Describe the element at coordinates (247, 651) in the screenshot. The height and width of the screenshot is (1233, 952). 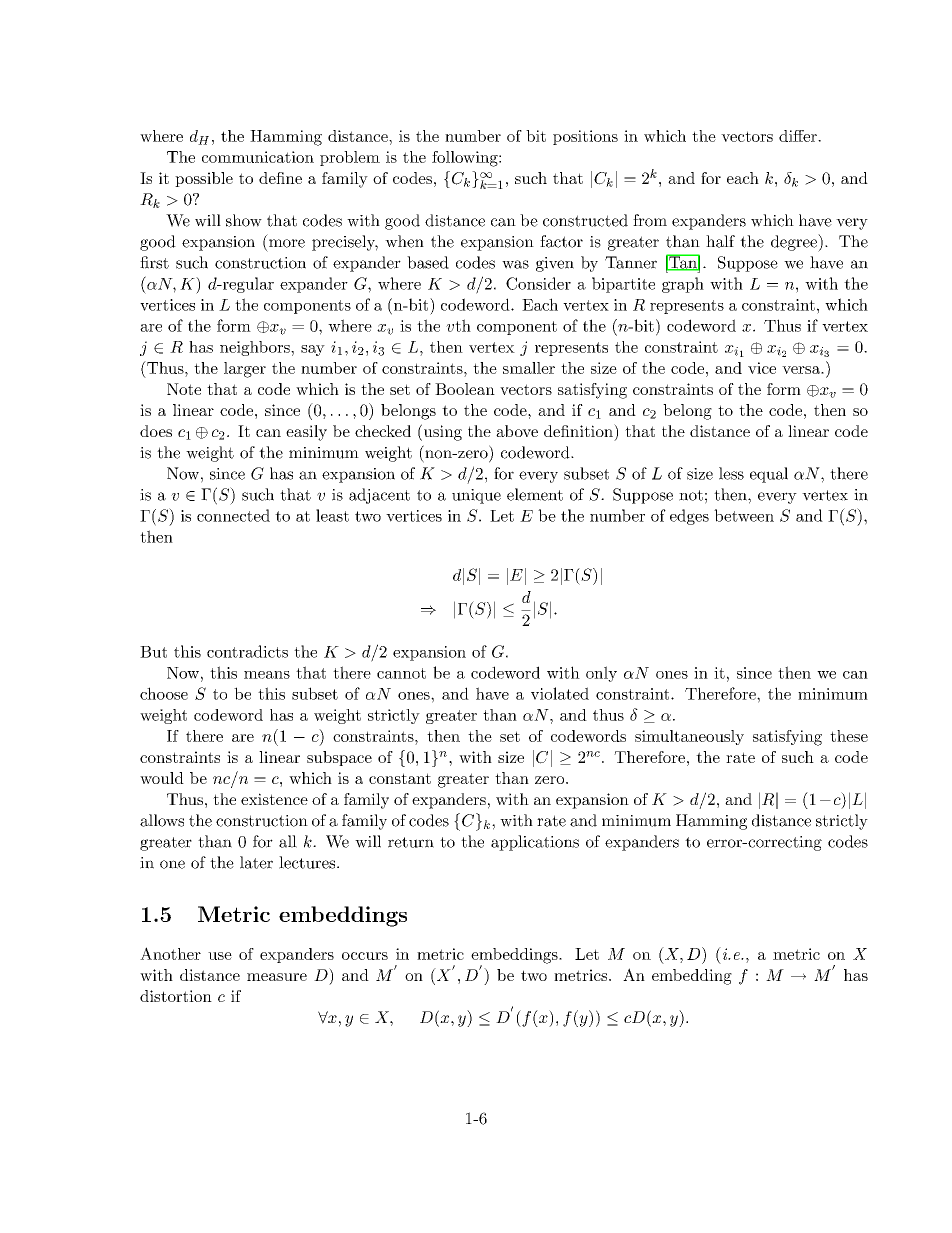
I see `contradicts` at that location.
